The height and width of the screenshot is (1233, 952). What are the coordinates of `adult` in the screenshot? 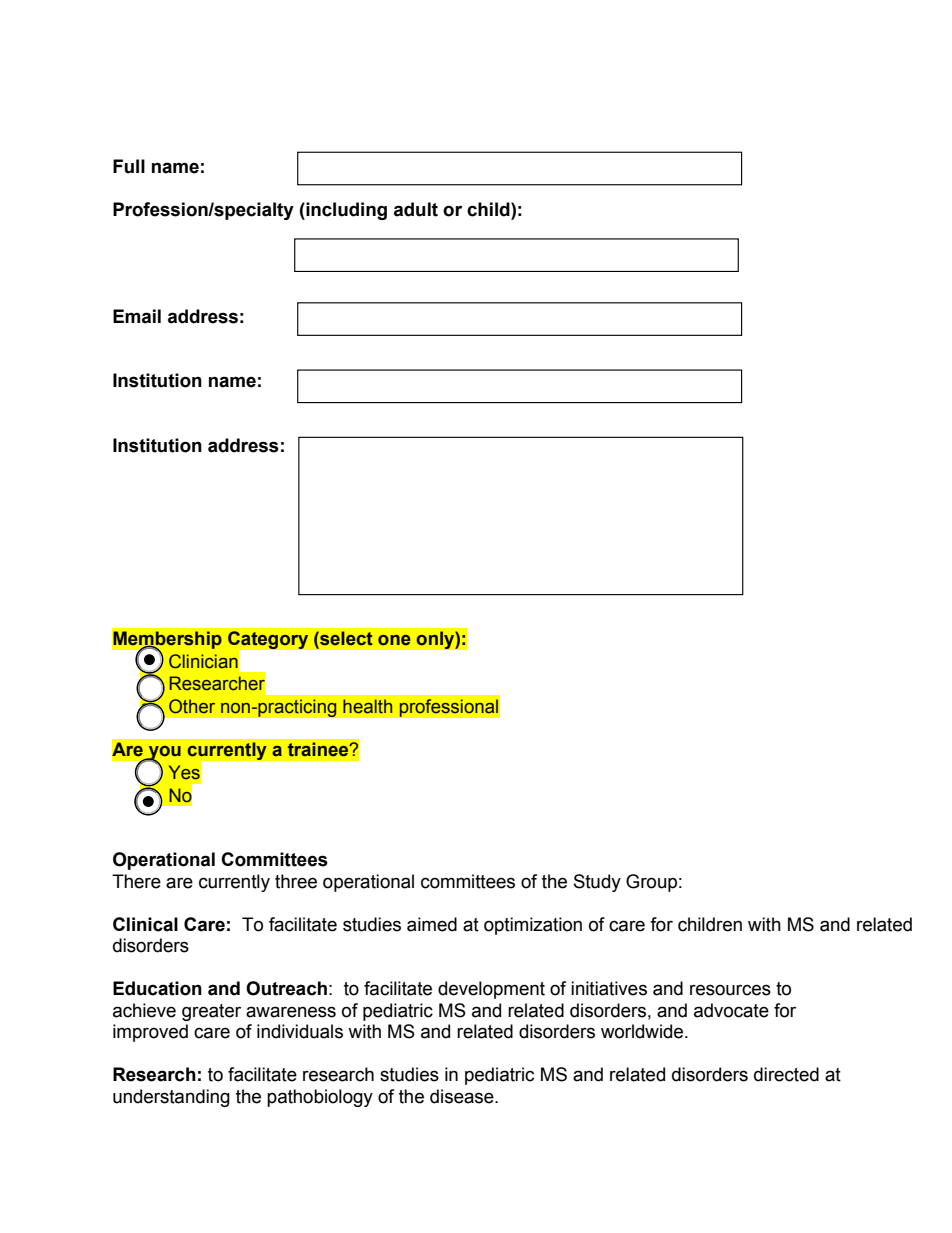 It's located at (416, 209).
